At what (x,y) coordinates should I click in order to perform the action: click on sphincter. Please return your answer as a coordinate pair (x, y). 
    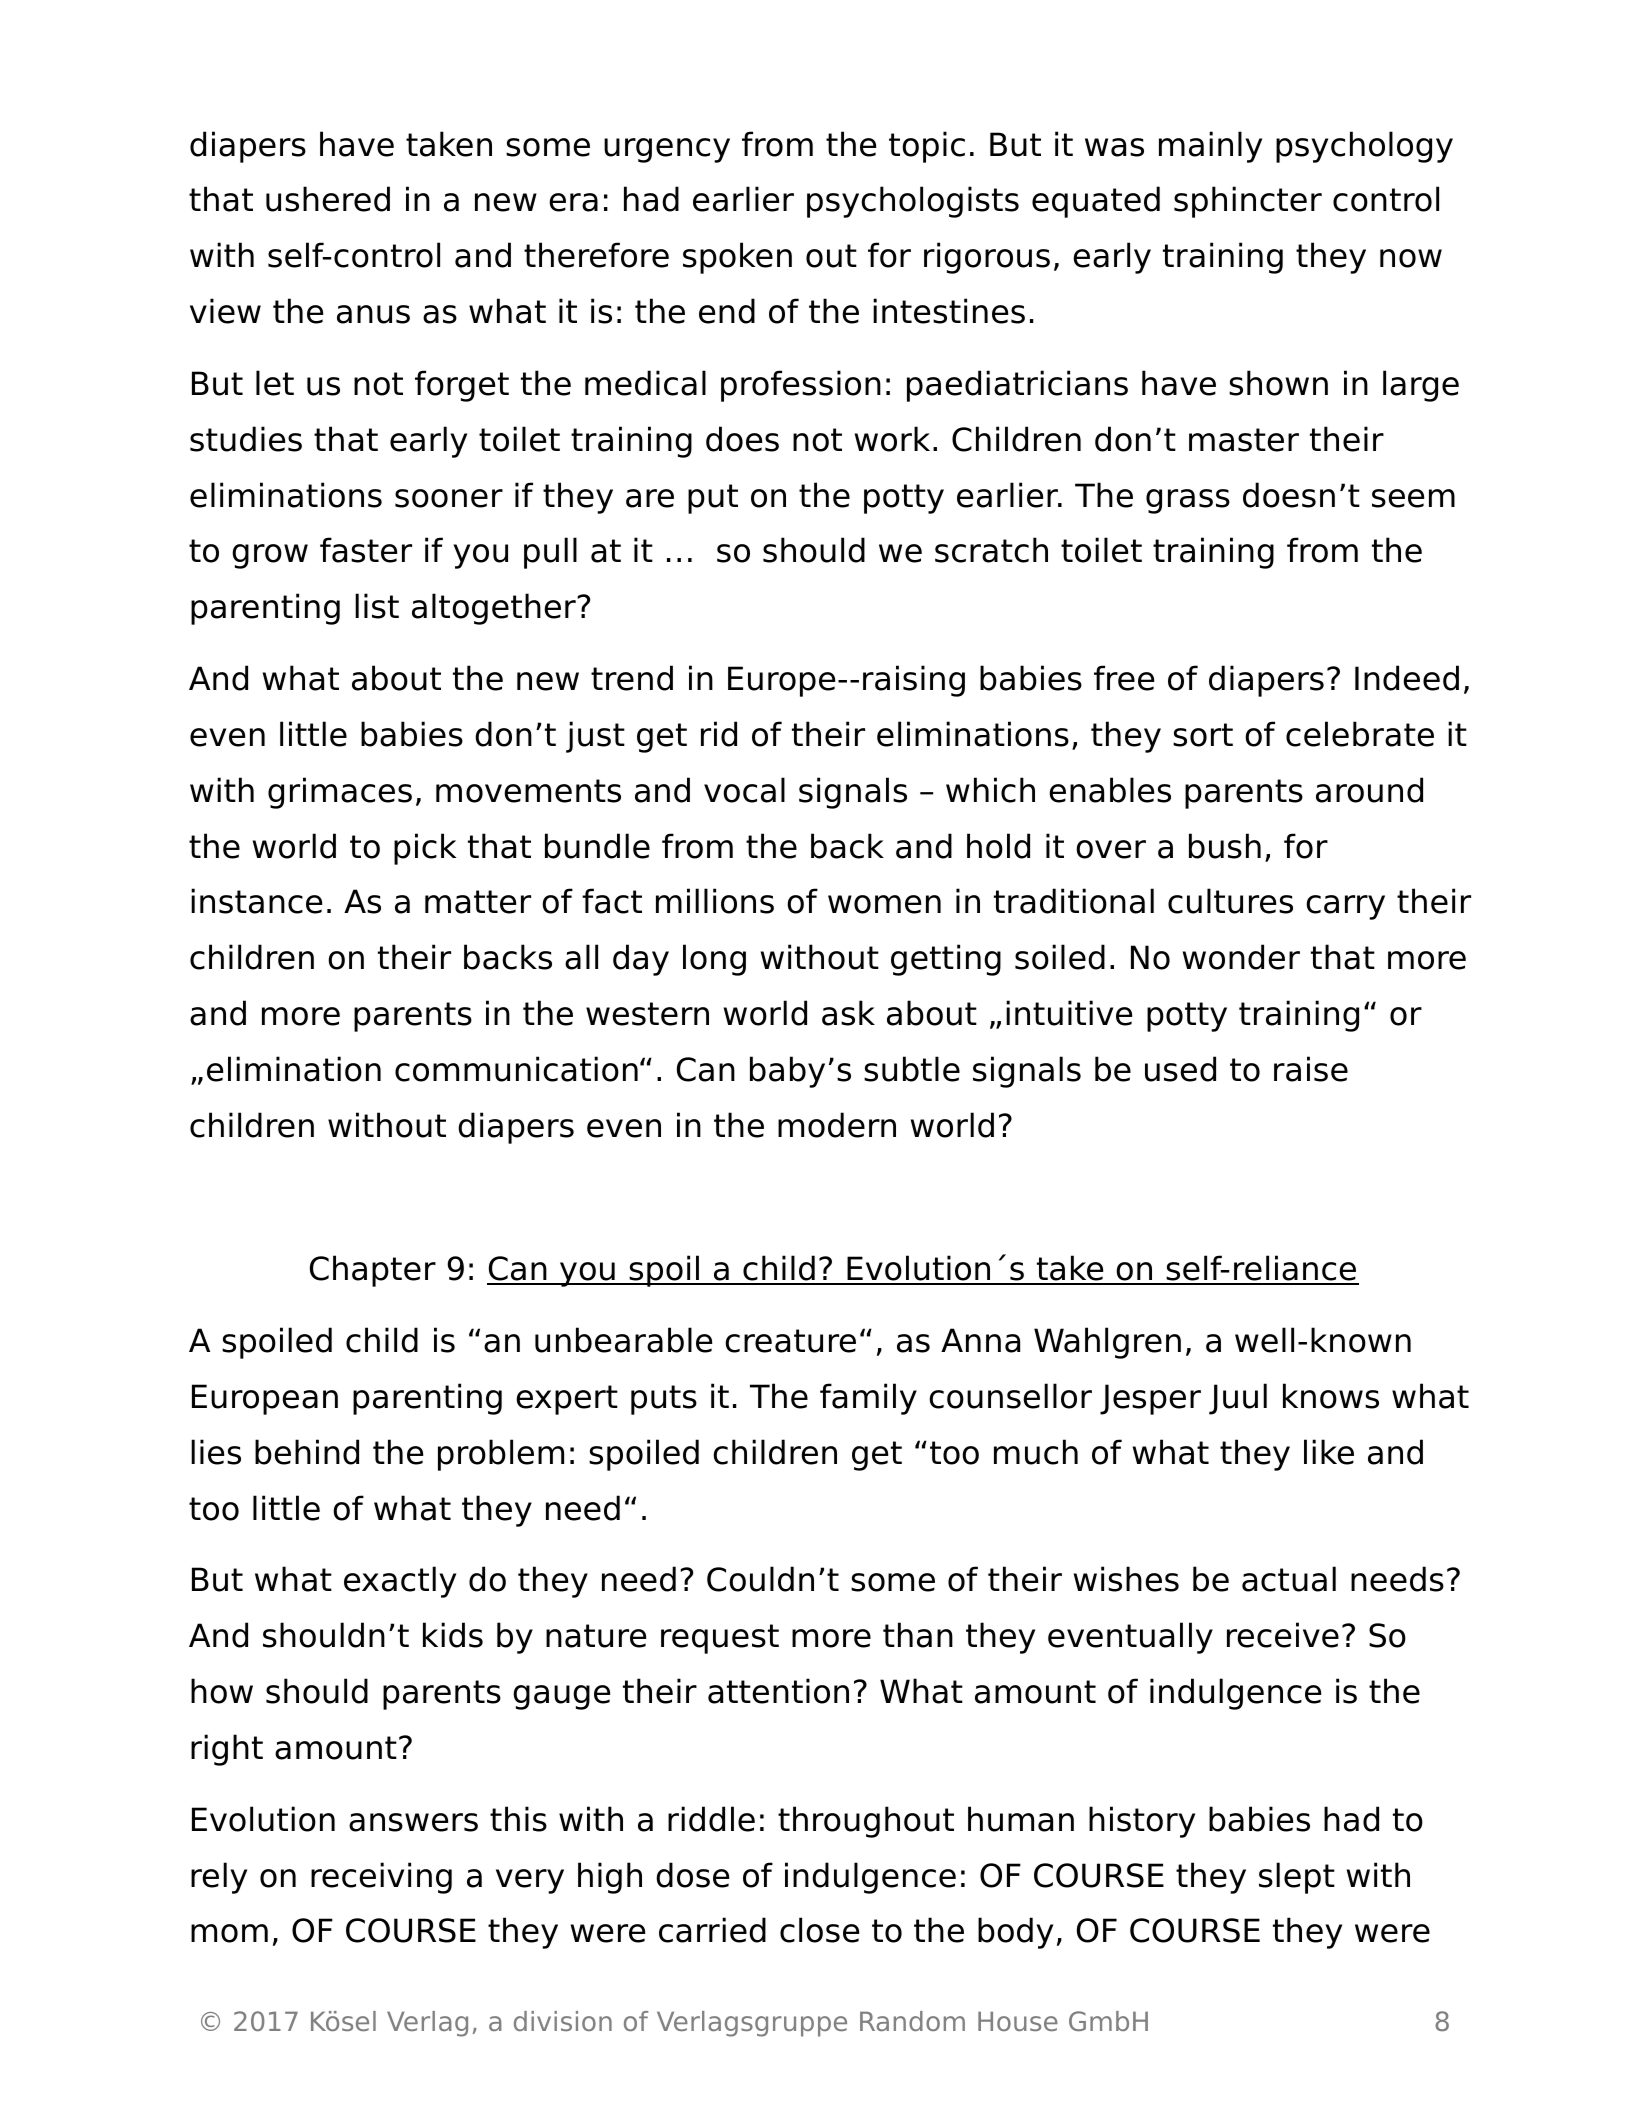
    Looking at the image, I should click on (1248, 202).
